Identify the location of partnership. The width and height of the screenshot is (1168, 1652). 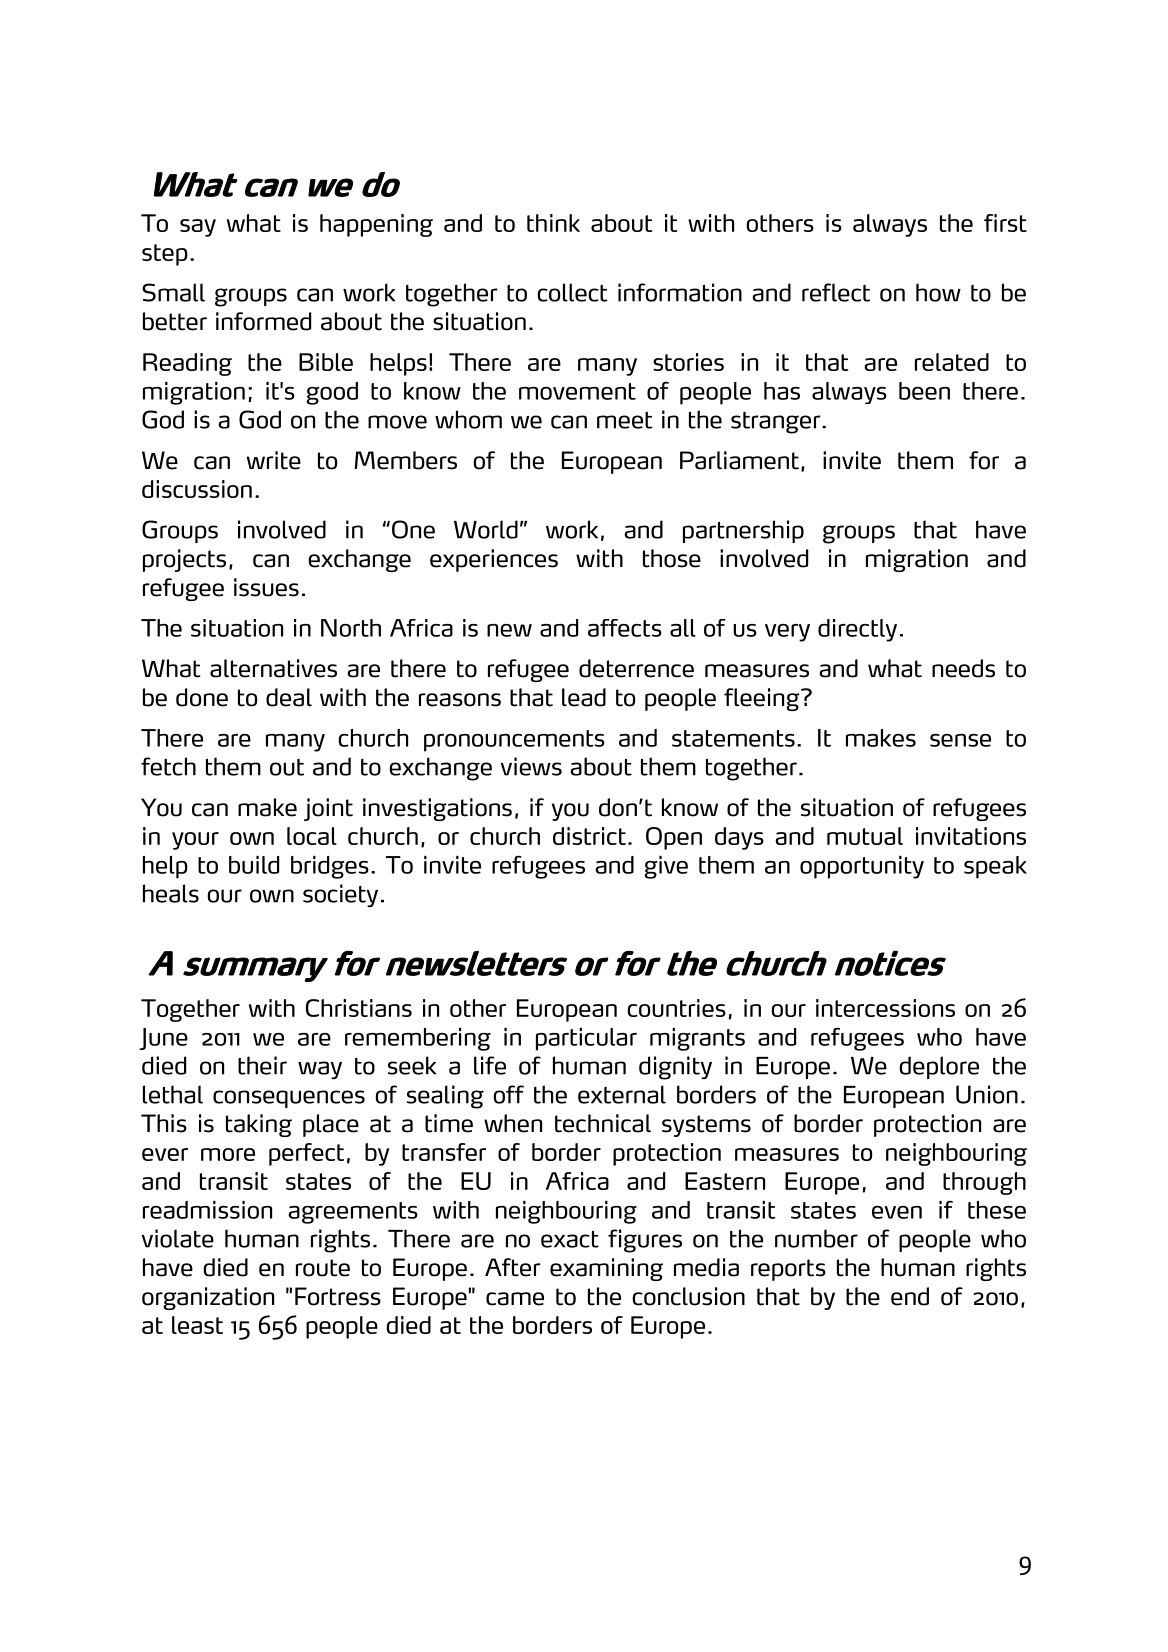
(743, 531).
